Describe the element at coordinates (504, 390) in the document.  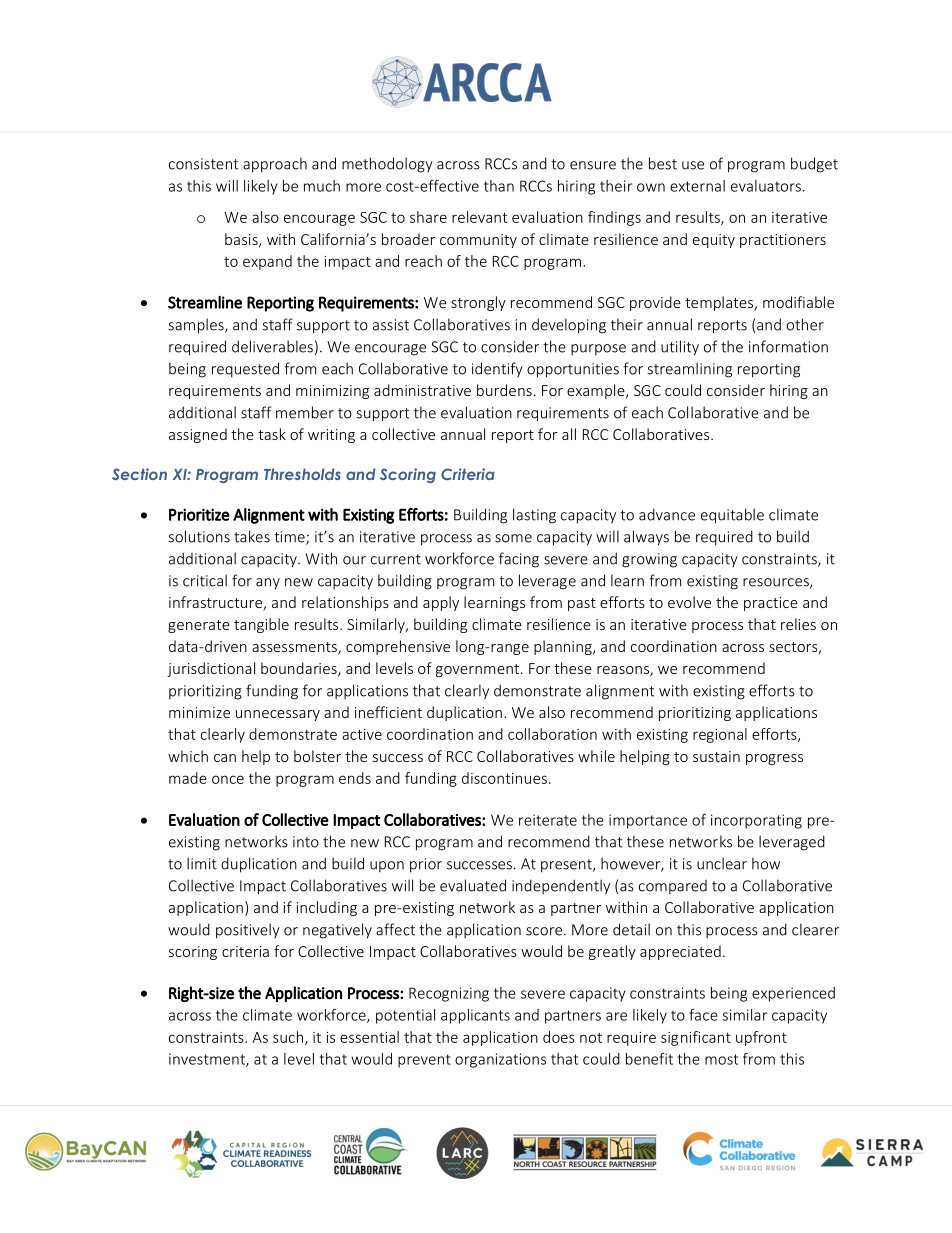
I see `burdens` at that location.
